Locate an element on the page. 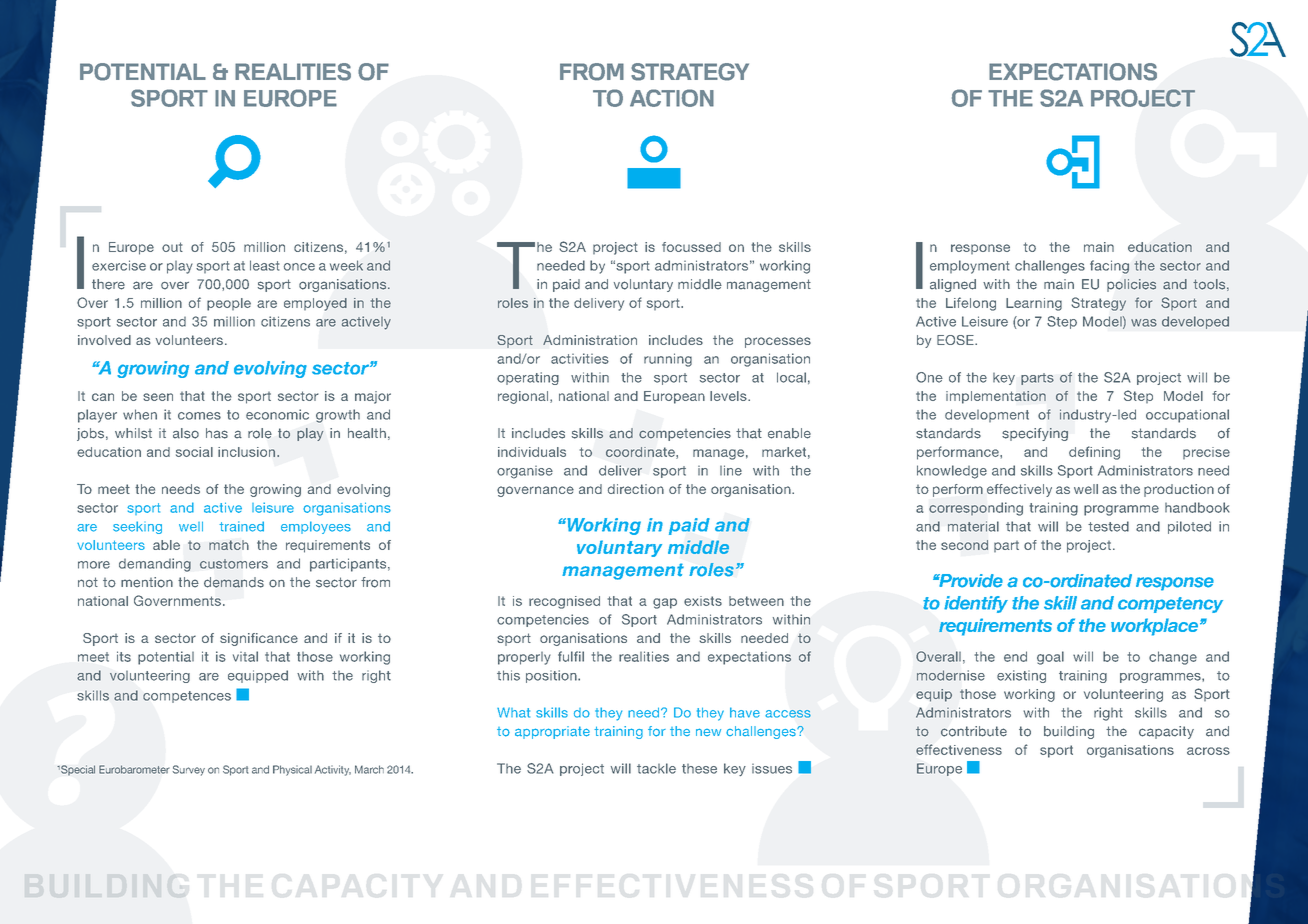  ACTION is located at coordinates (672, 98).
